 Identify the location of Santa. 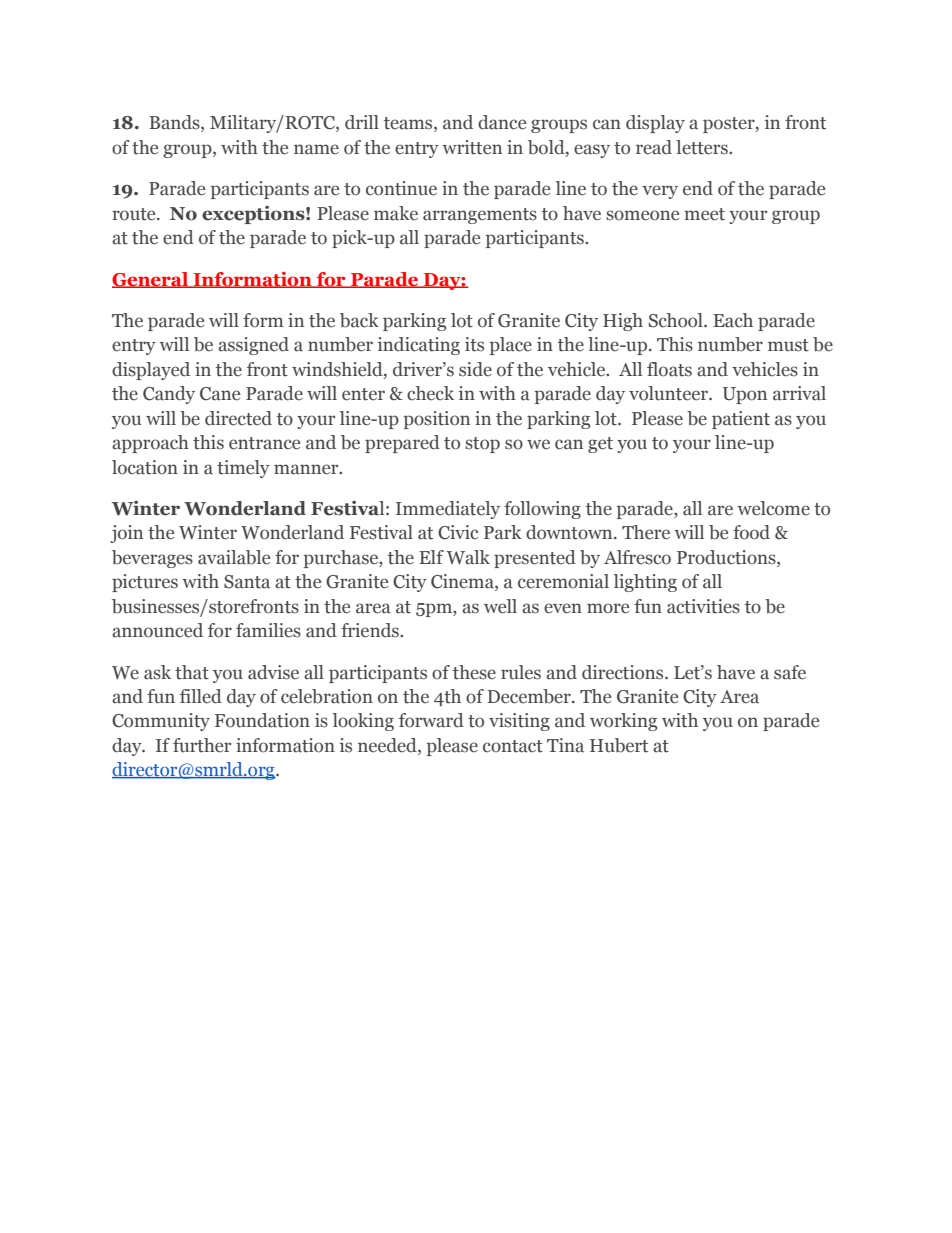
(247, 582).
